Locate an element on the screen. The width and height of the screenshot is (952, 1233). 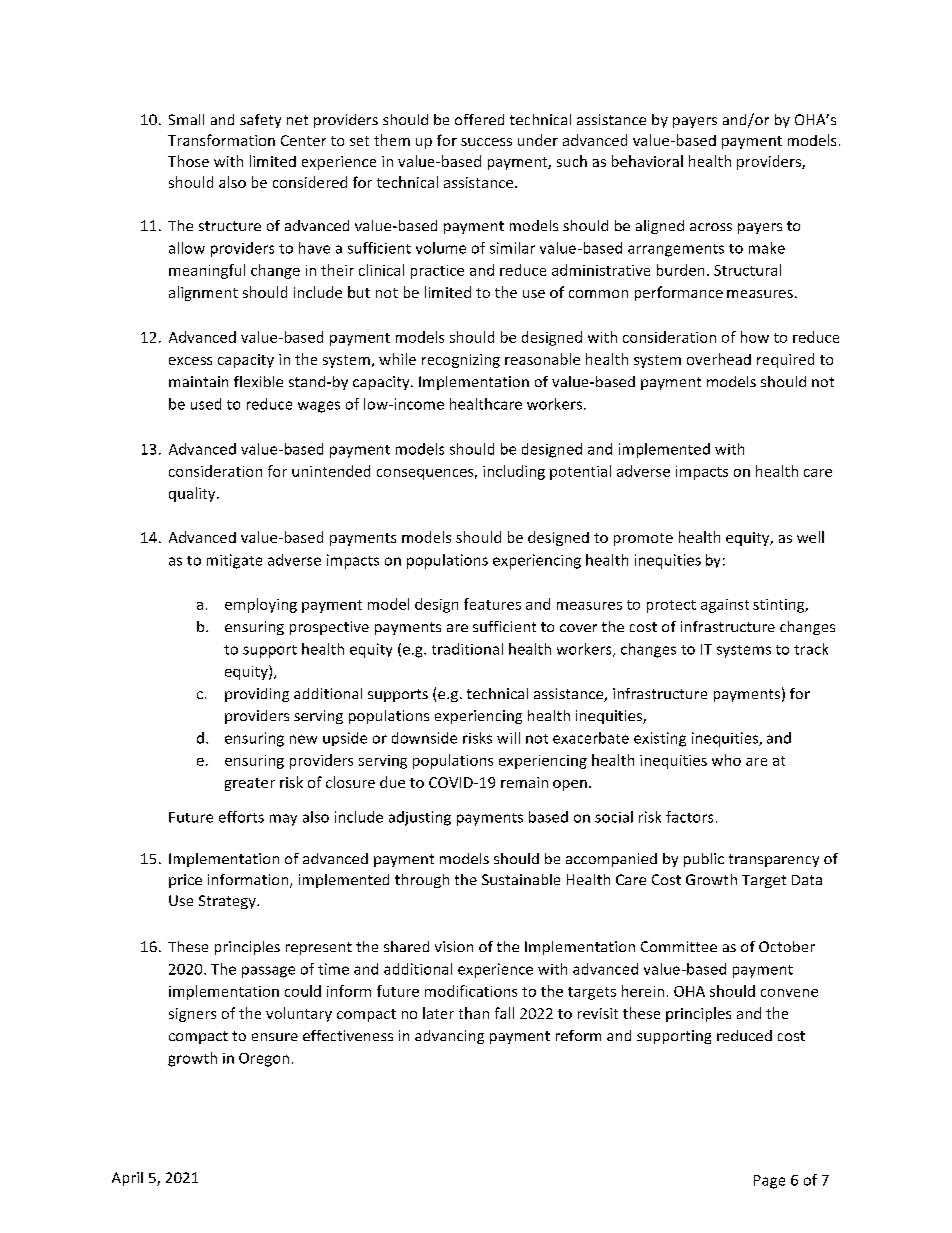
Transformation is located at coordinates (221, 140).
